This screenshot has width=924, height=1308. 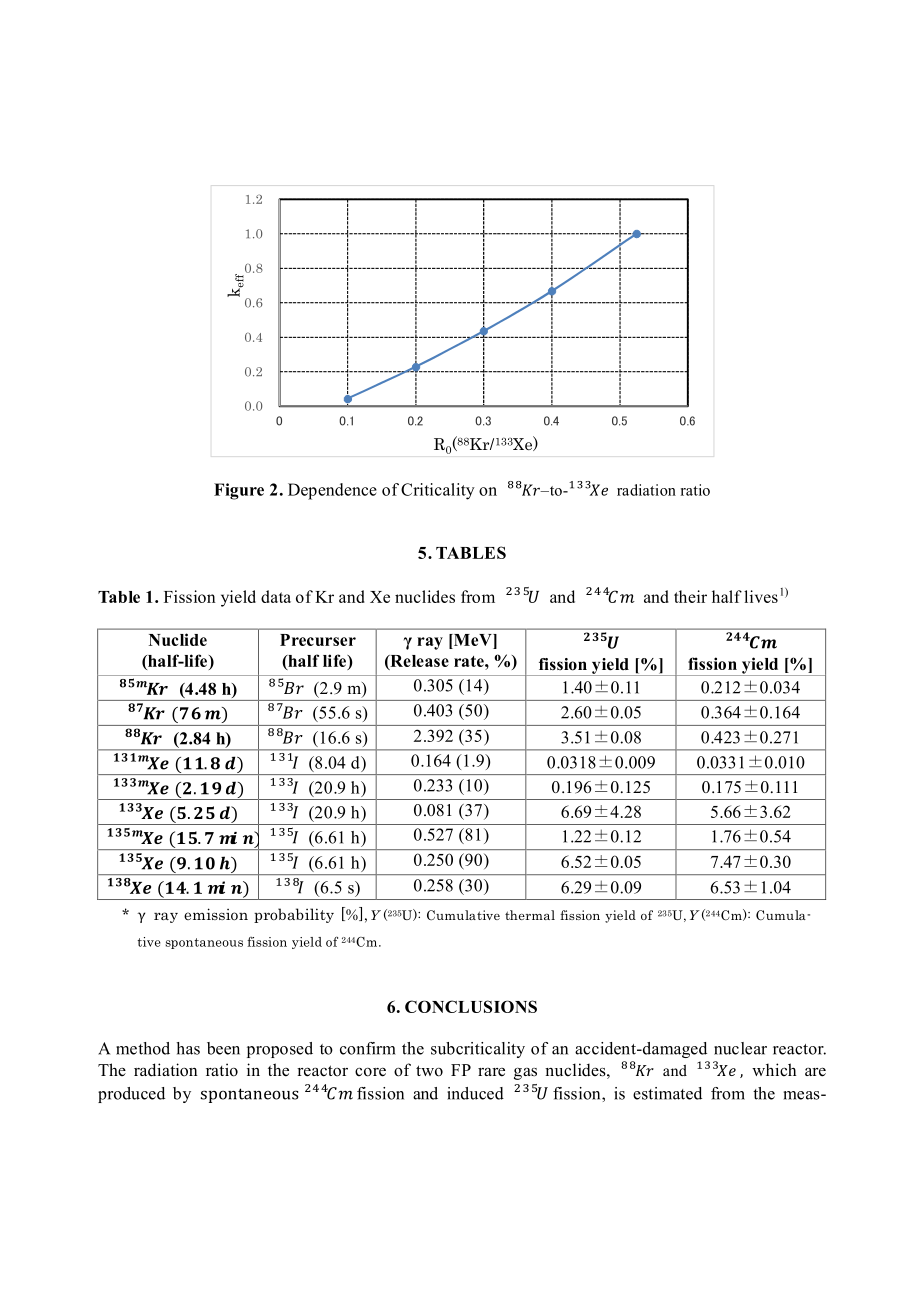 What do you see at coordinates (216, 914) in the screenshot?
I see `emission` at bounding box center [216, 914].
